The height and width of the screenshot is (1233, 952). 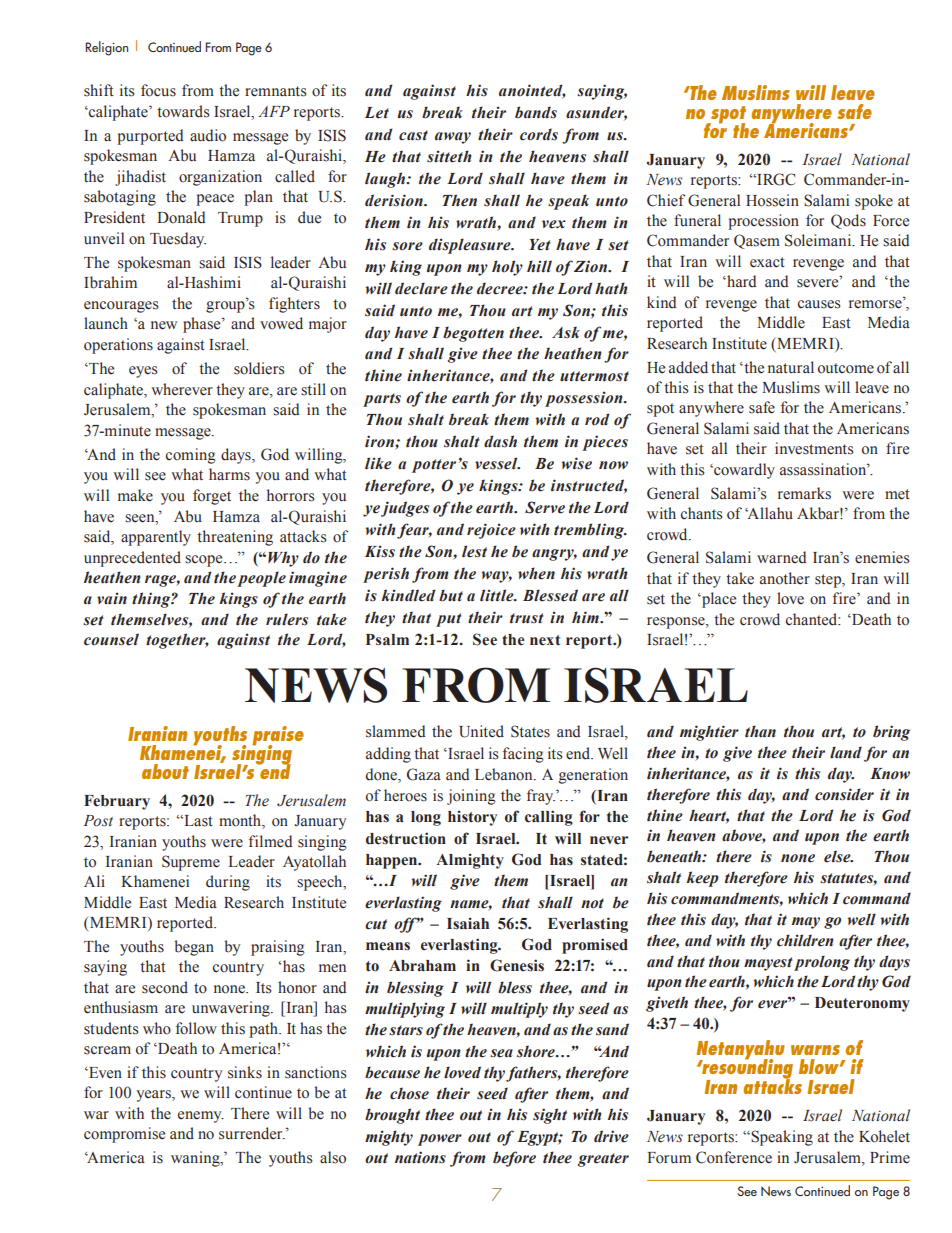 I want to click on about, so click(x=165, y=771).
